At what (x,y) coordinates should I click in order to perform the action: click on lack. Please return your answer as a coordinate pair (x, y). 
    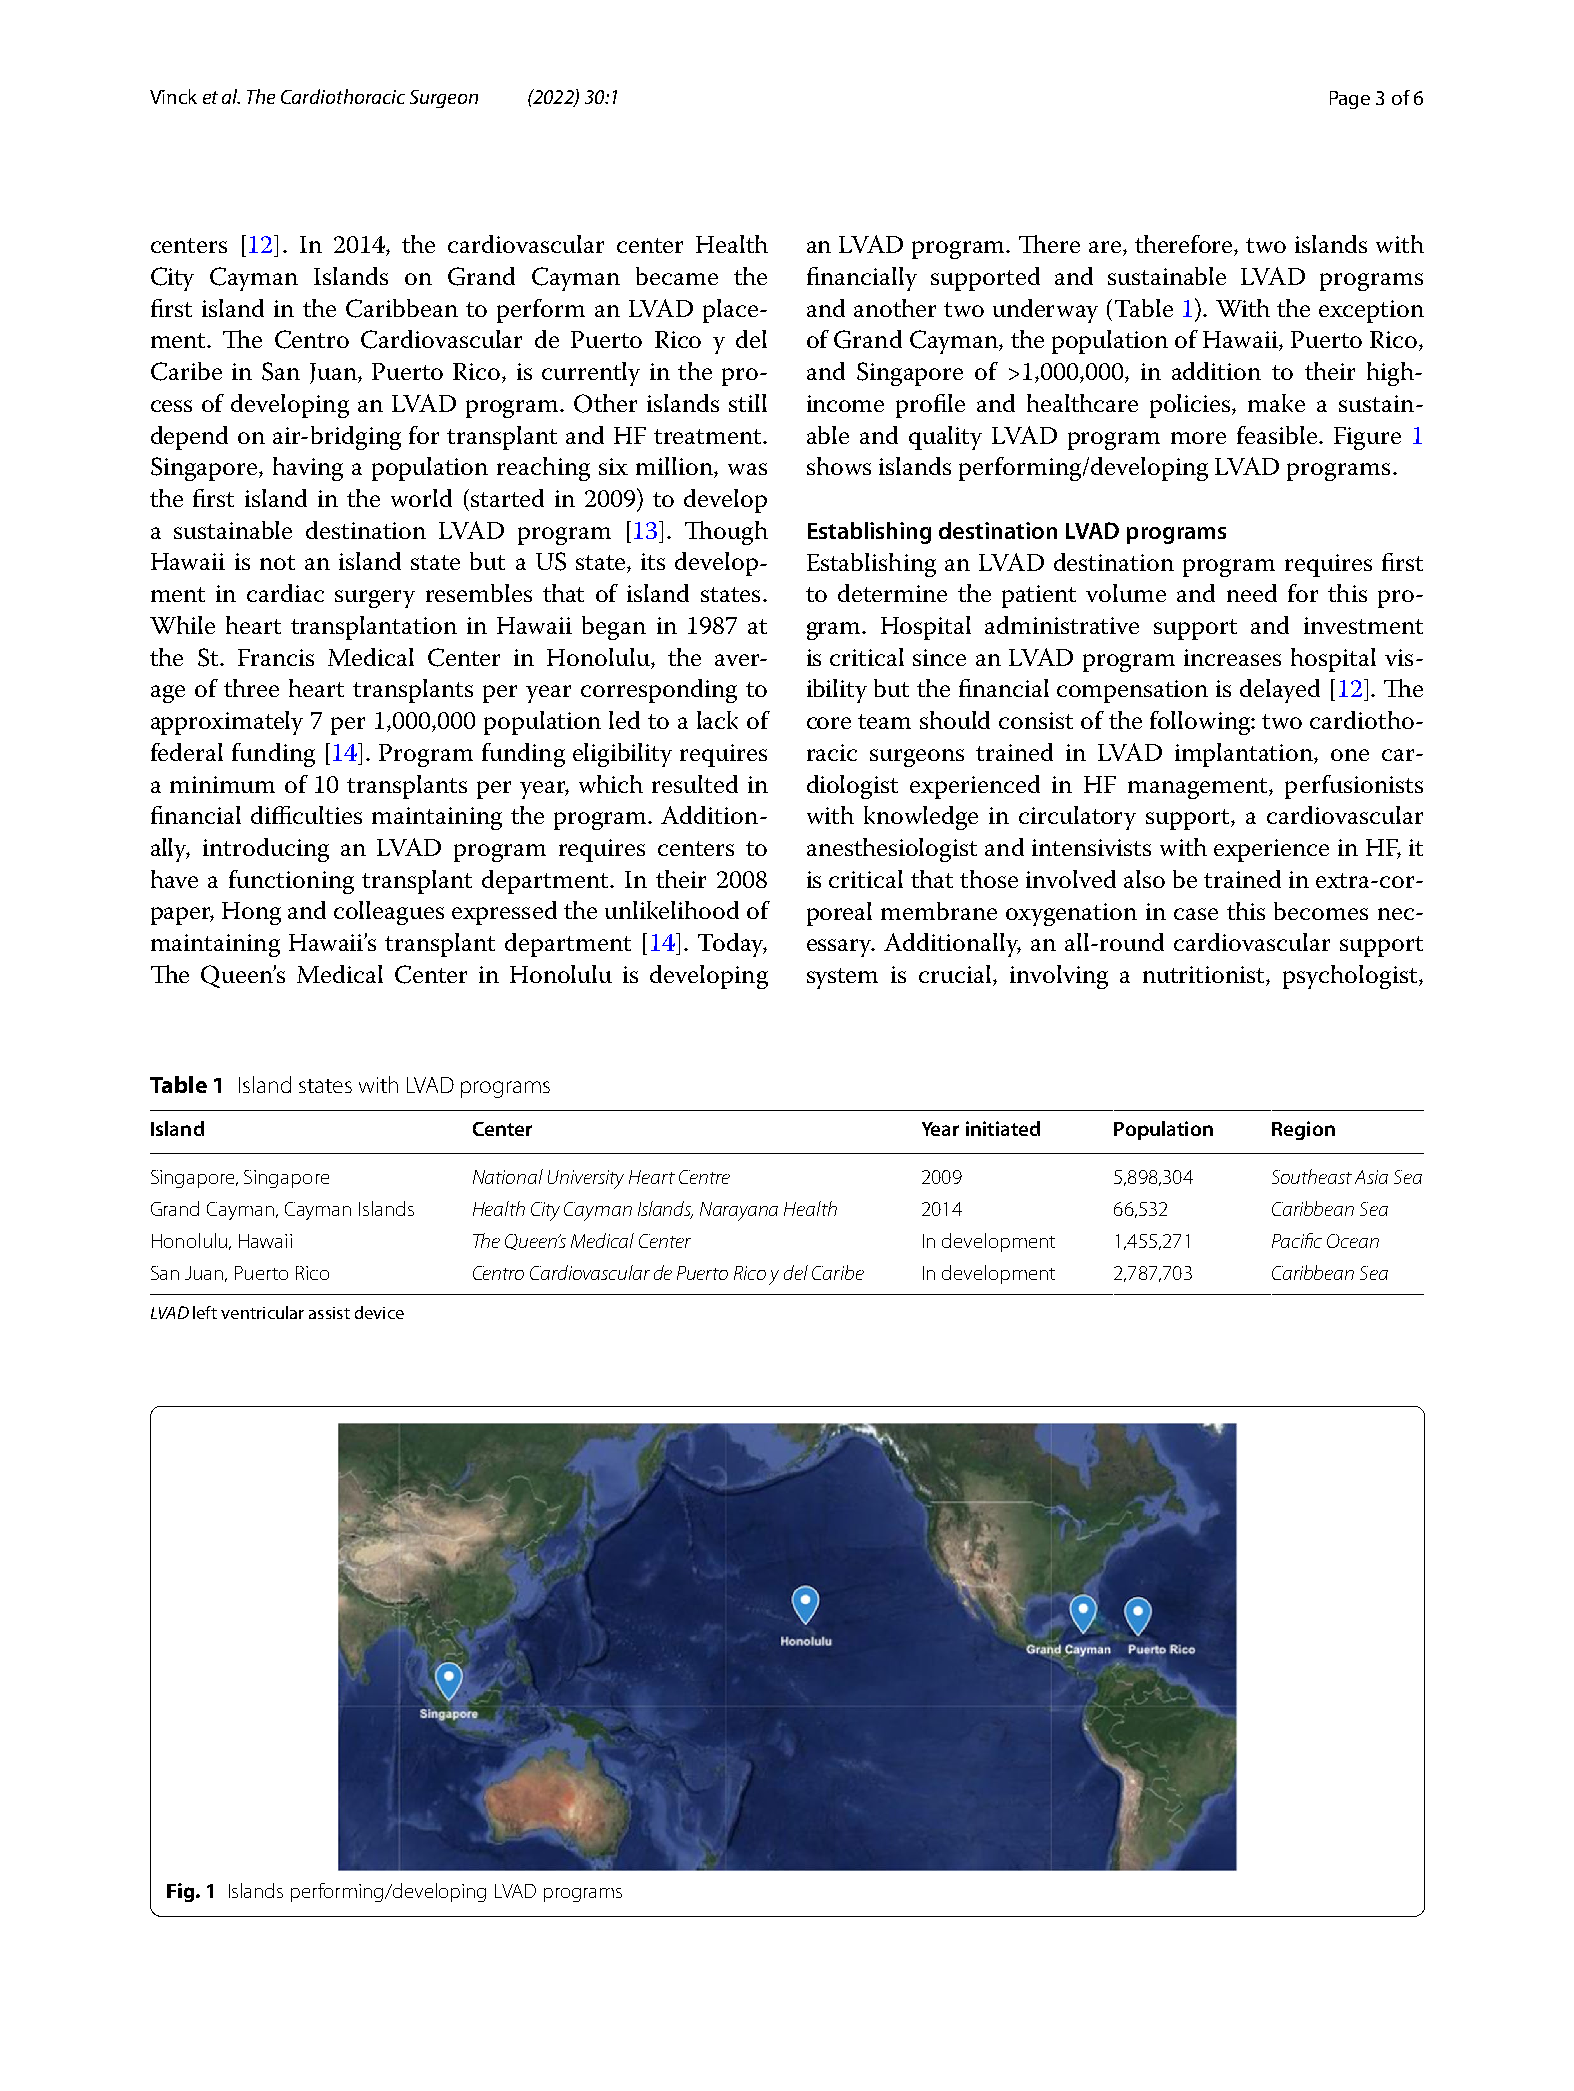
    Looking at the image, I should click on (717, 720).
